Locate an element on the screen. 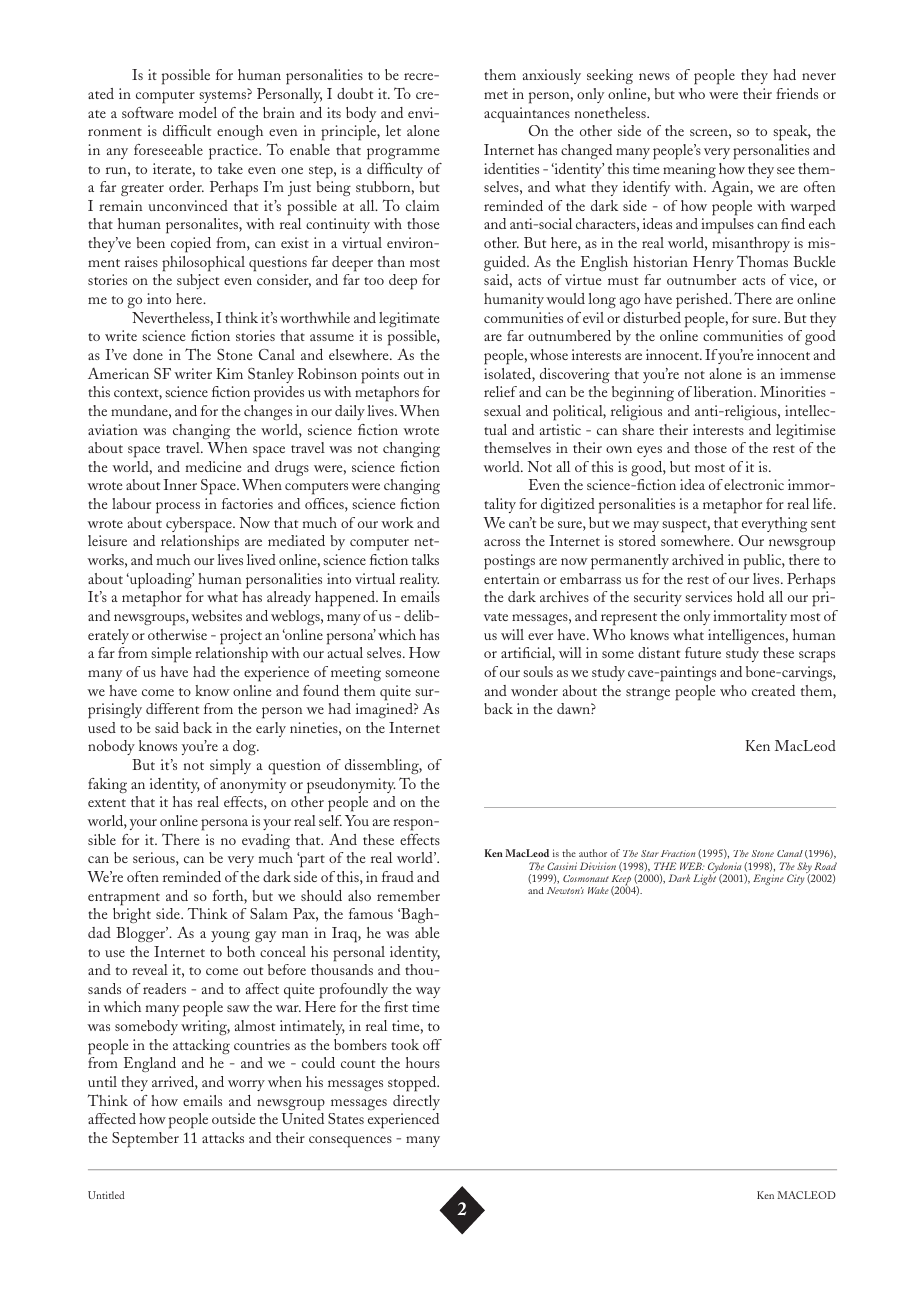  model is located at coordinates (198, 112).
